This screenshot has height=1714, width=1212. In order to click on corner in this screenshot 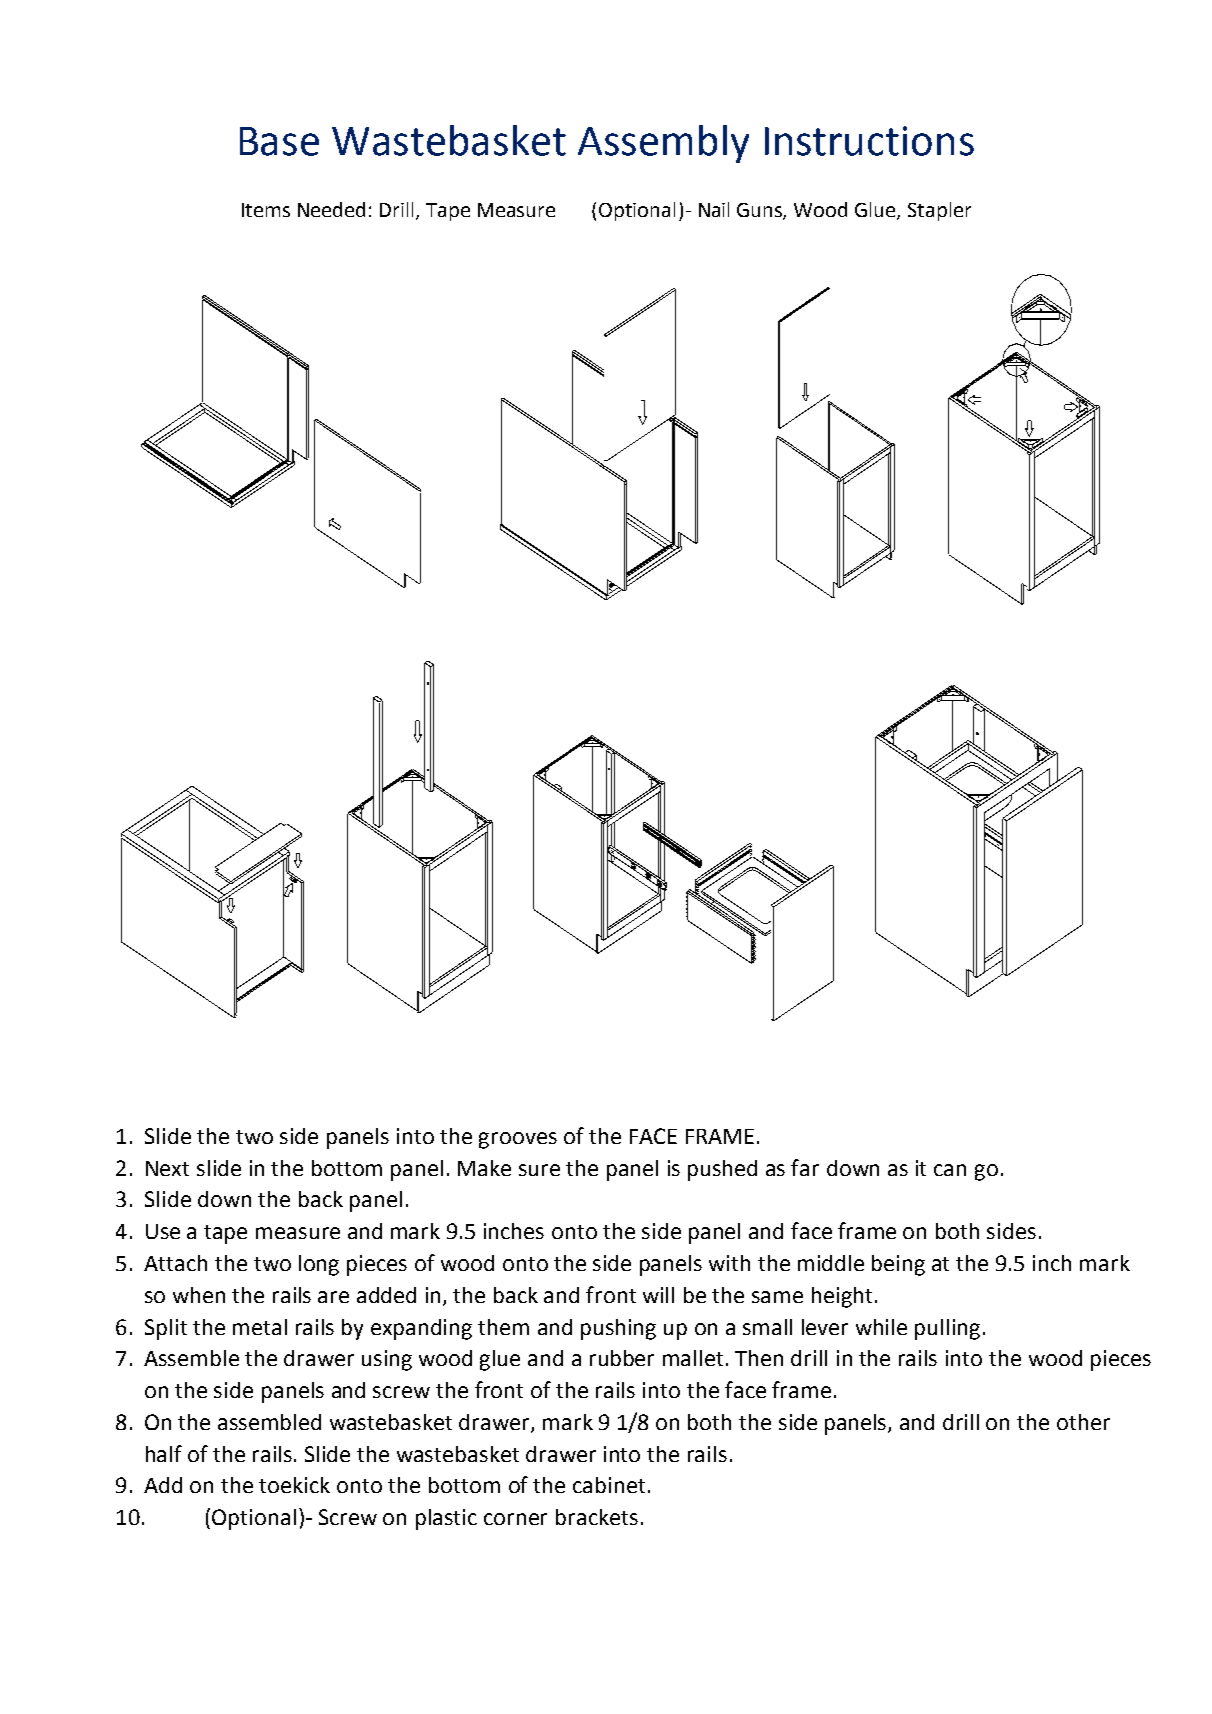, I will do `click(515, 1519)`.
